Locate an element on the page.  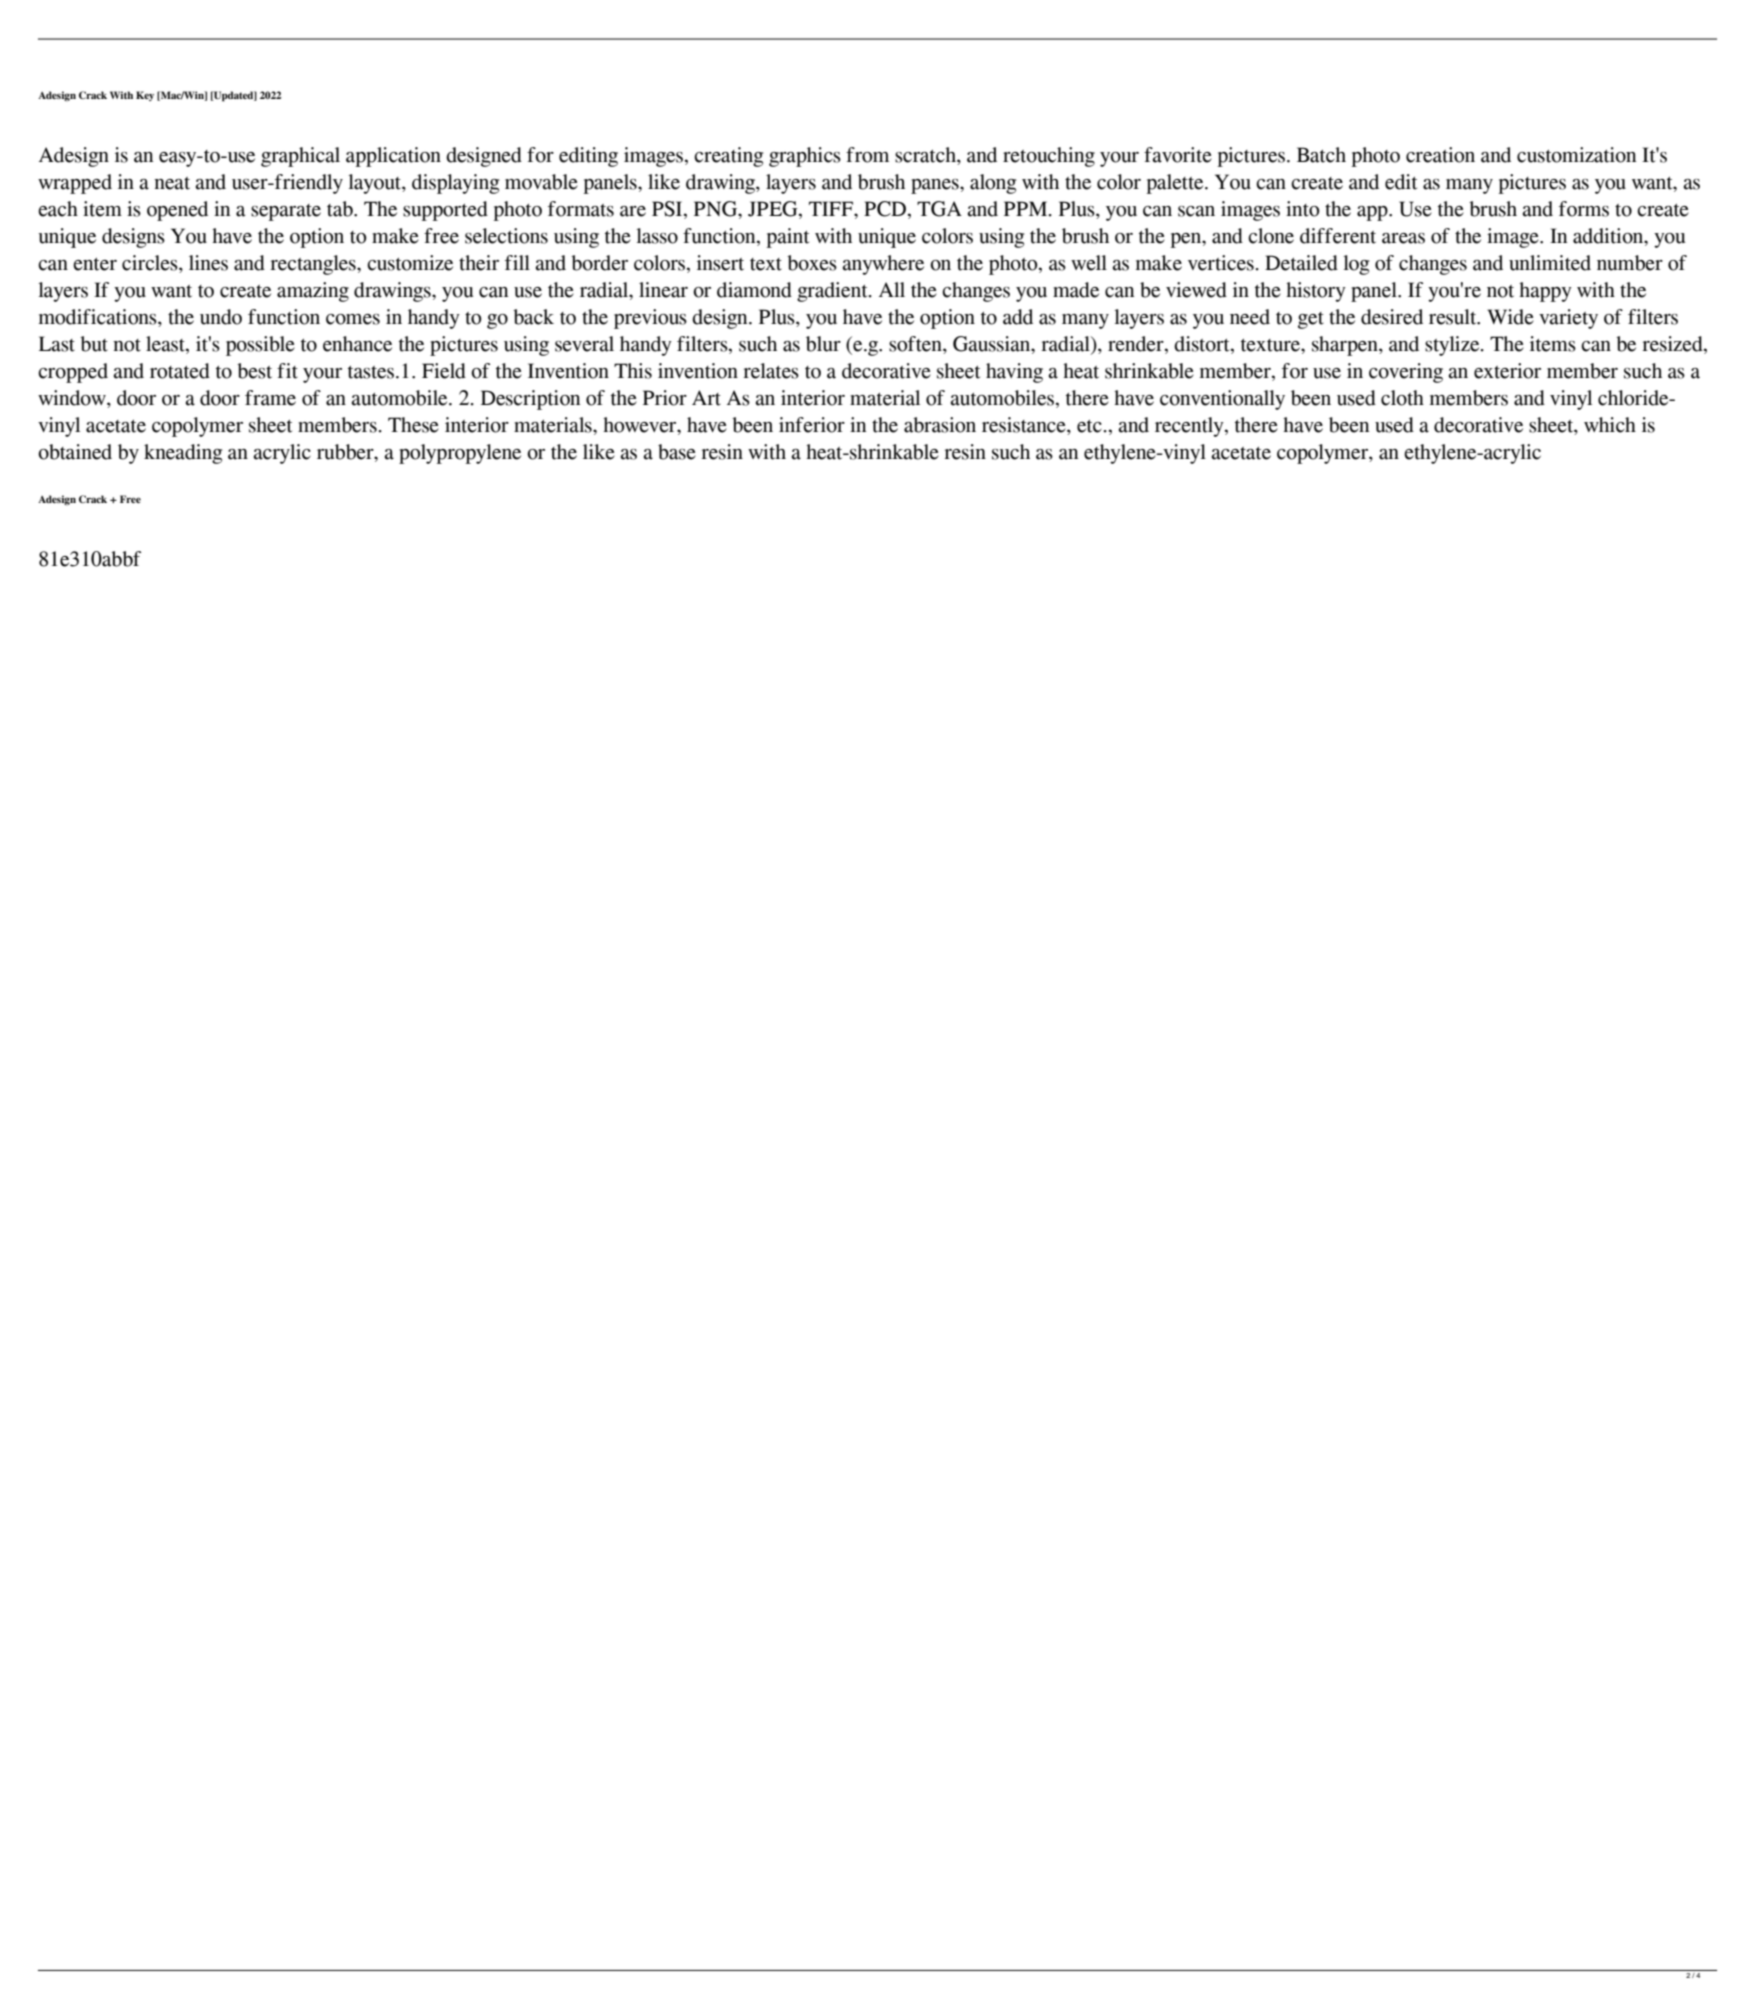
rectangles is located at coordinates (314, 265).
